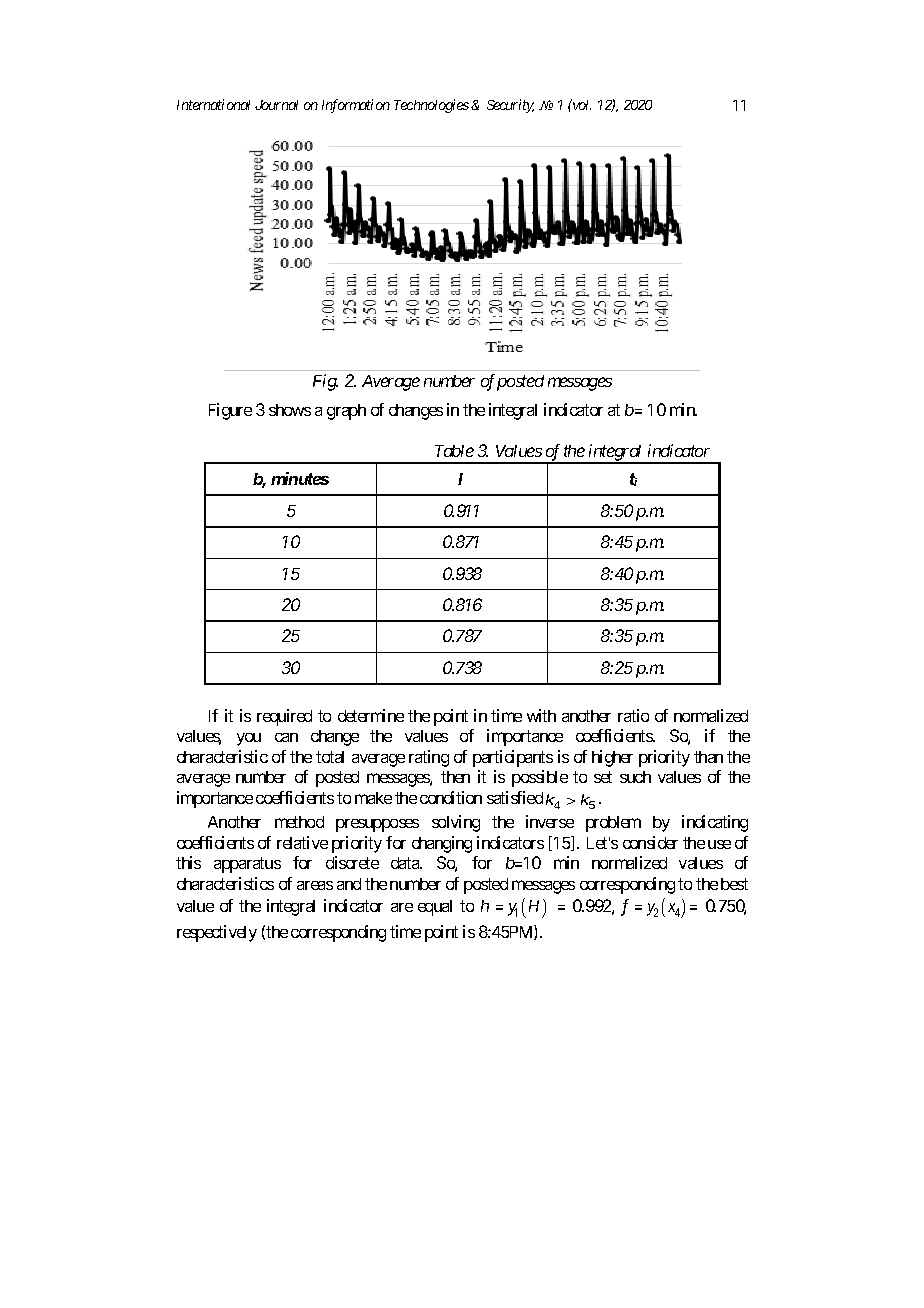  Describe the element at coordinates (276, 105) in the document. I see `Journal` at that location.
